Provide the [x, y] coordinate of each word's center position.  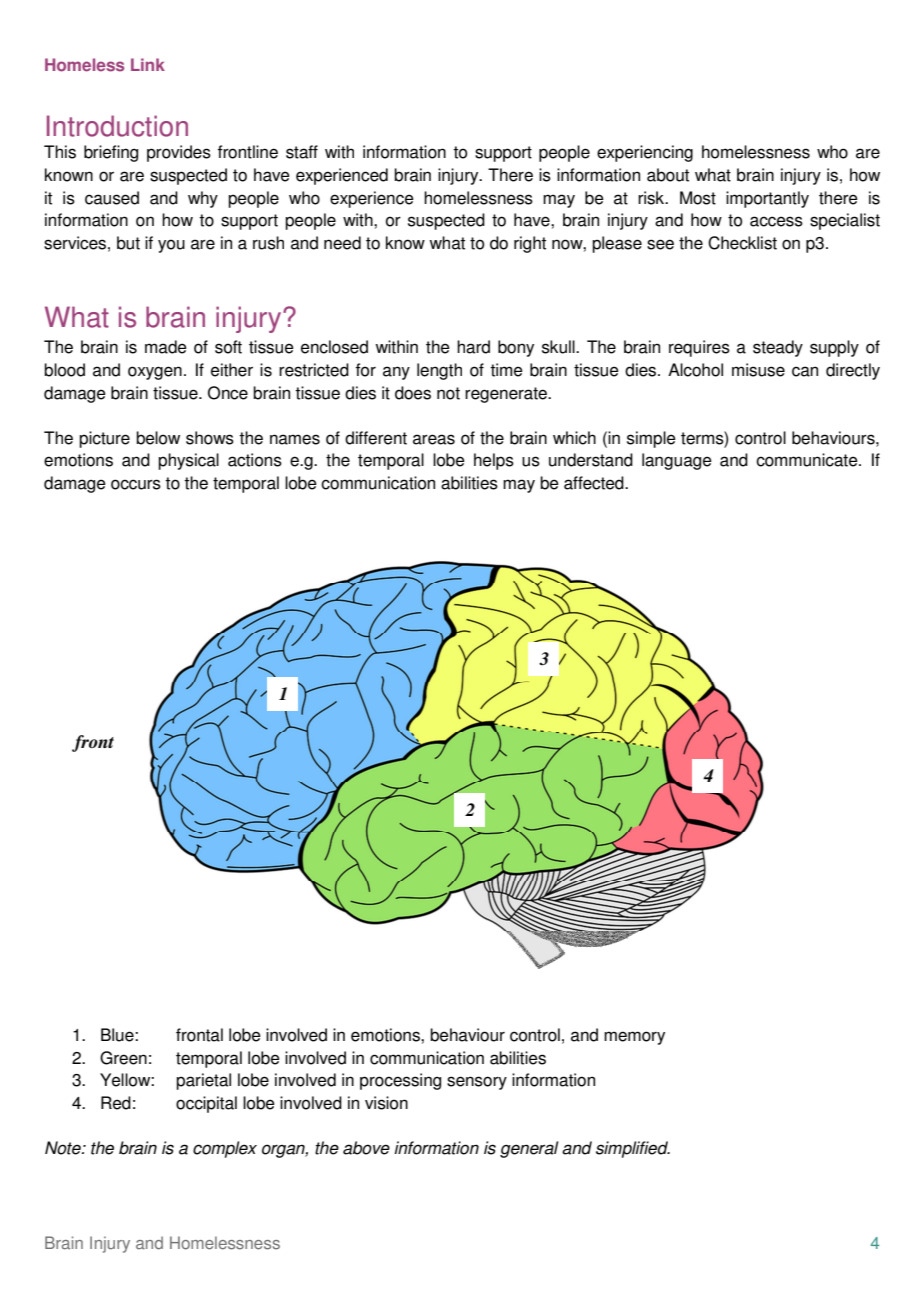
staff [302, 152]
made [166, 347]
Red [116, 1103]
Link [148, 64]
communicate [808, 460]
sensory [477, 1083]
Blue [118, 1035]
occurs [136, 484]
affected [595, 483]
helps [494, 461]
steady [778, 348]
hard [473, 347]
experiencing [645, 153]
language [677, 461]
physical [188, 461]
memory [634, 1038]
